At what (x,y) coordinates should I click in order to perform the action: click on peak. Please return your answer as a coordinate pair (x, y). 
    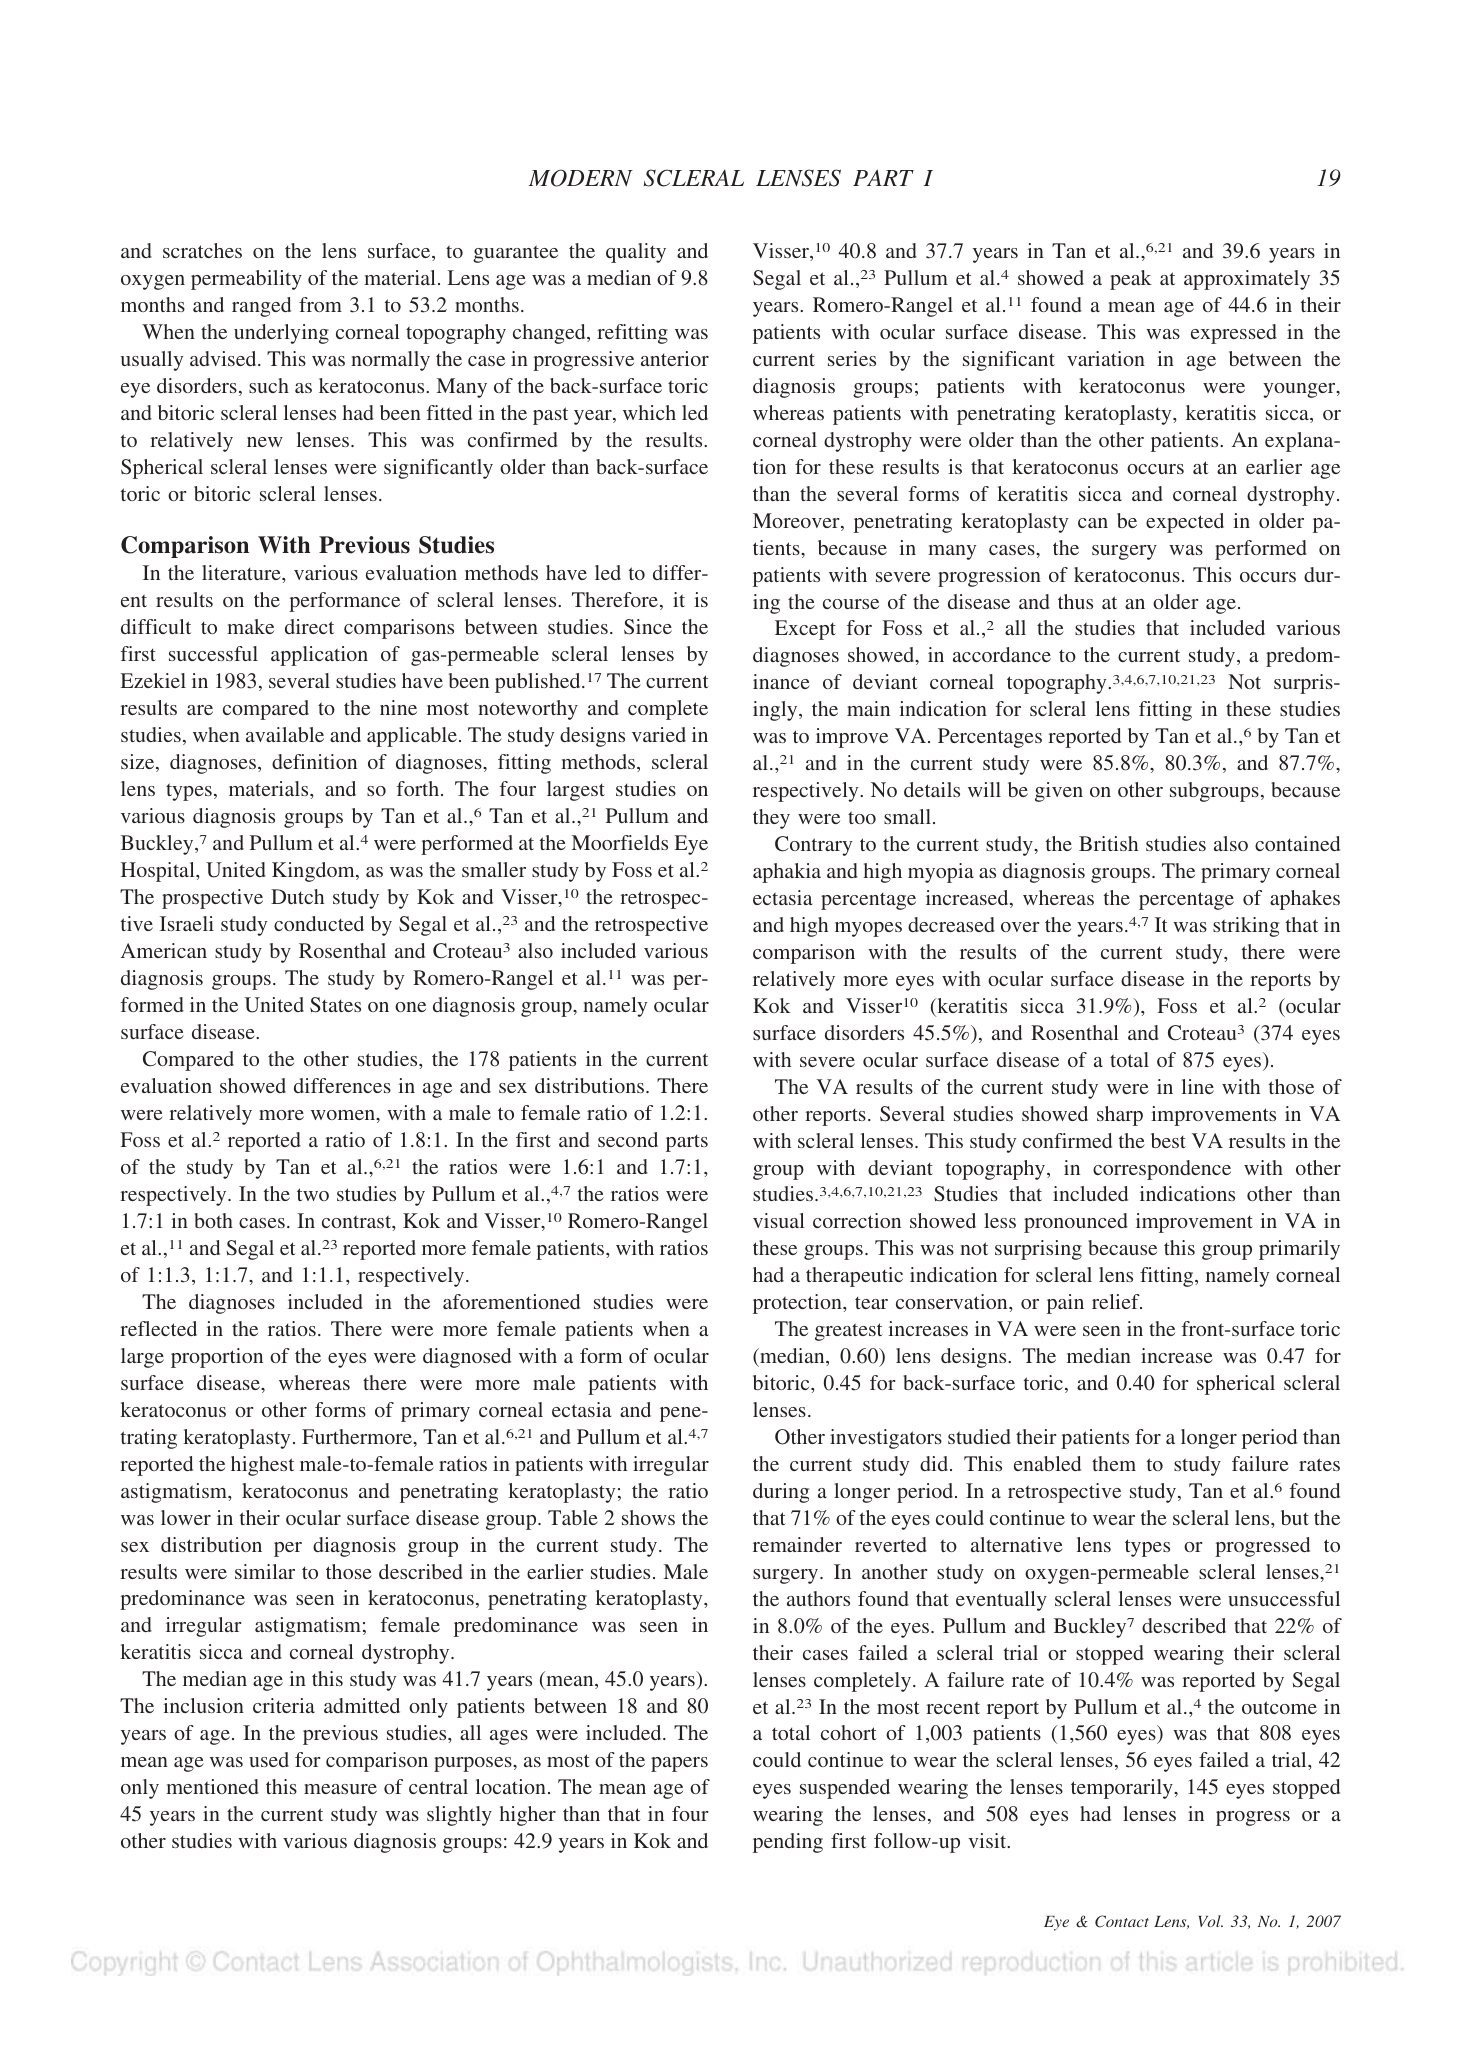
    Looking at the image, I should click on (1131, 280).
